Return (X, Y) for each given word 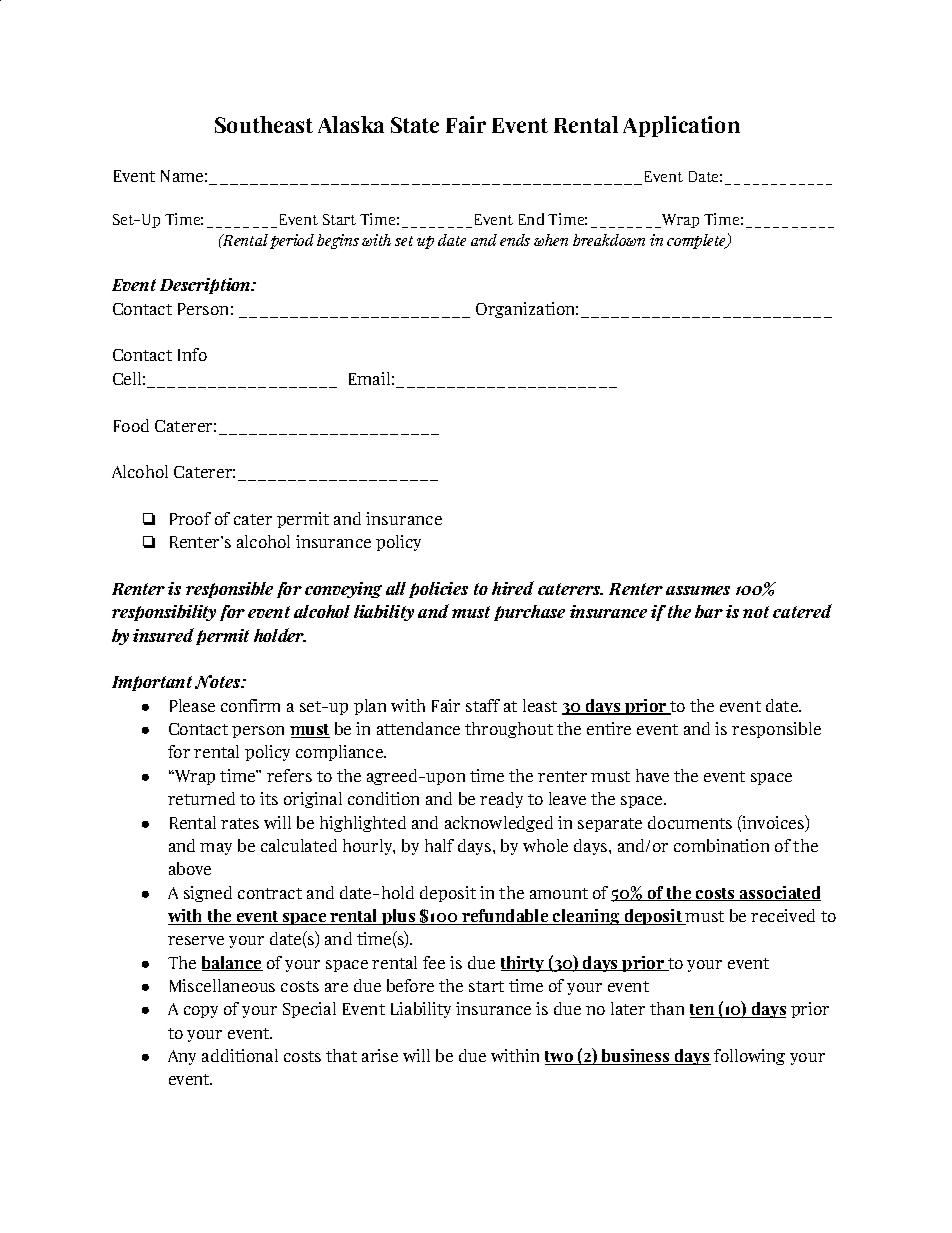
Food (131, 425)
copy (201, 1012)
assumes (698, 590)
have (652, 775)
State (415, 125)
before (410, 985)
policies (438, 590)
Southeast (264, 124)
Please (192, 705)
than (667, 1008)
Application (681, 126)
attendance (418, 728)
